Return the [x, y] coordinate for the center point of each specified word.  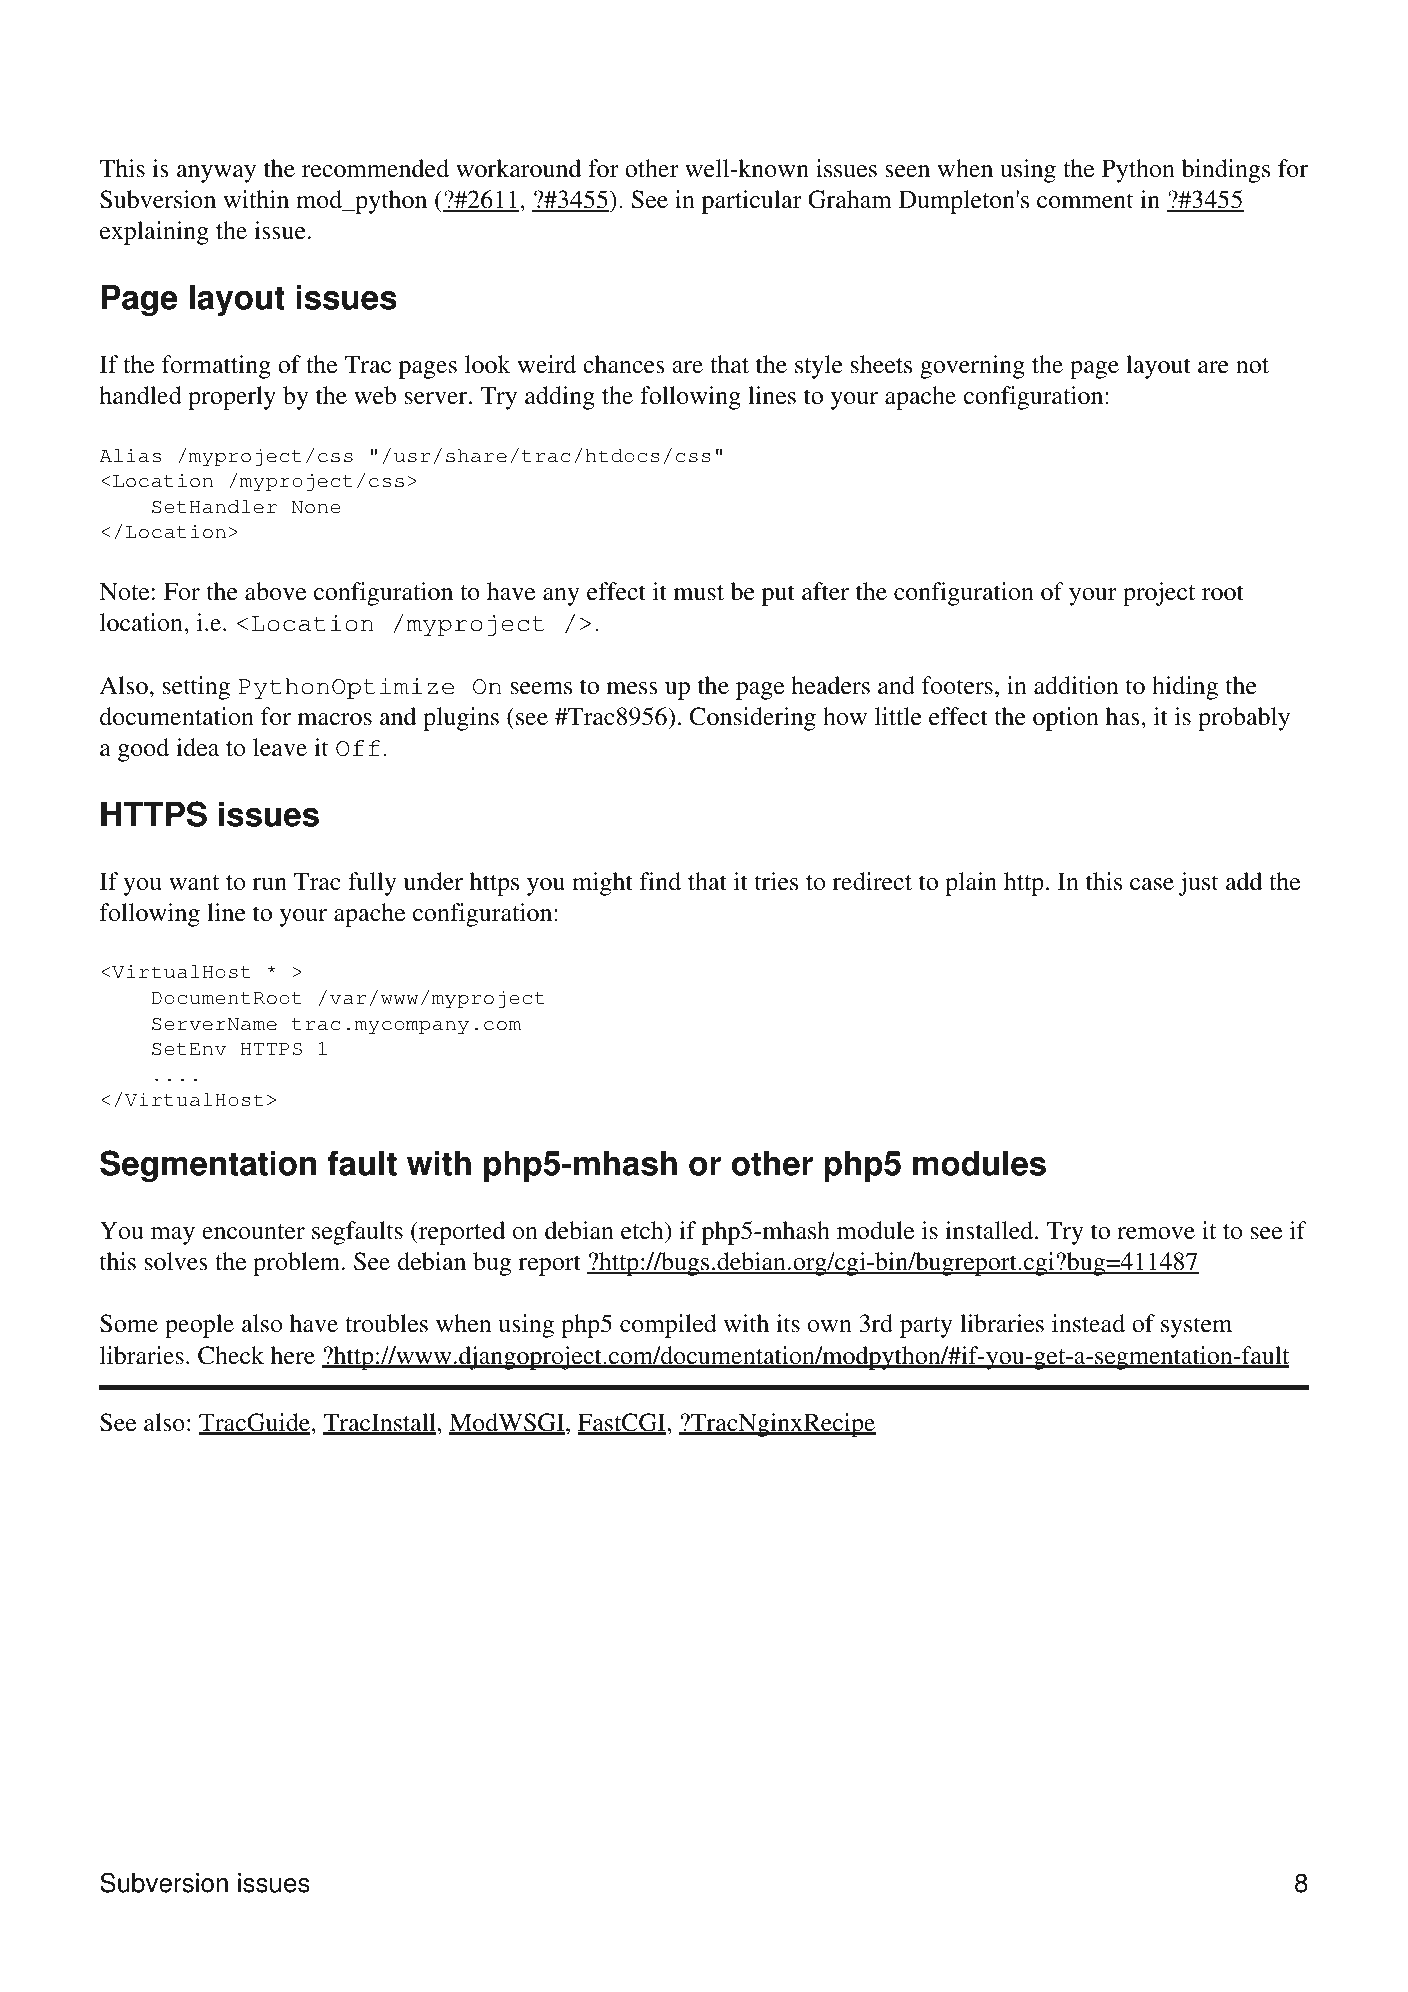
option [1066, 719]
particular [752, 202]
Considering [753, 719]
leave [280, 747]
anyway [216, 174]
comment [1085, 201]
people [199, 1326]
